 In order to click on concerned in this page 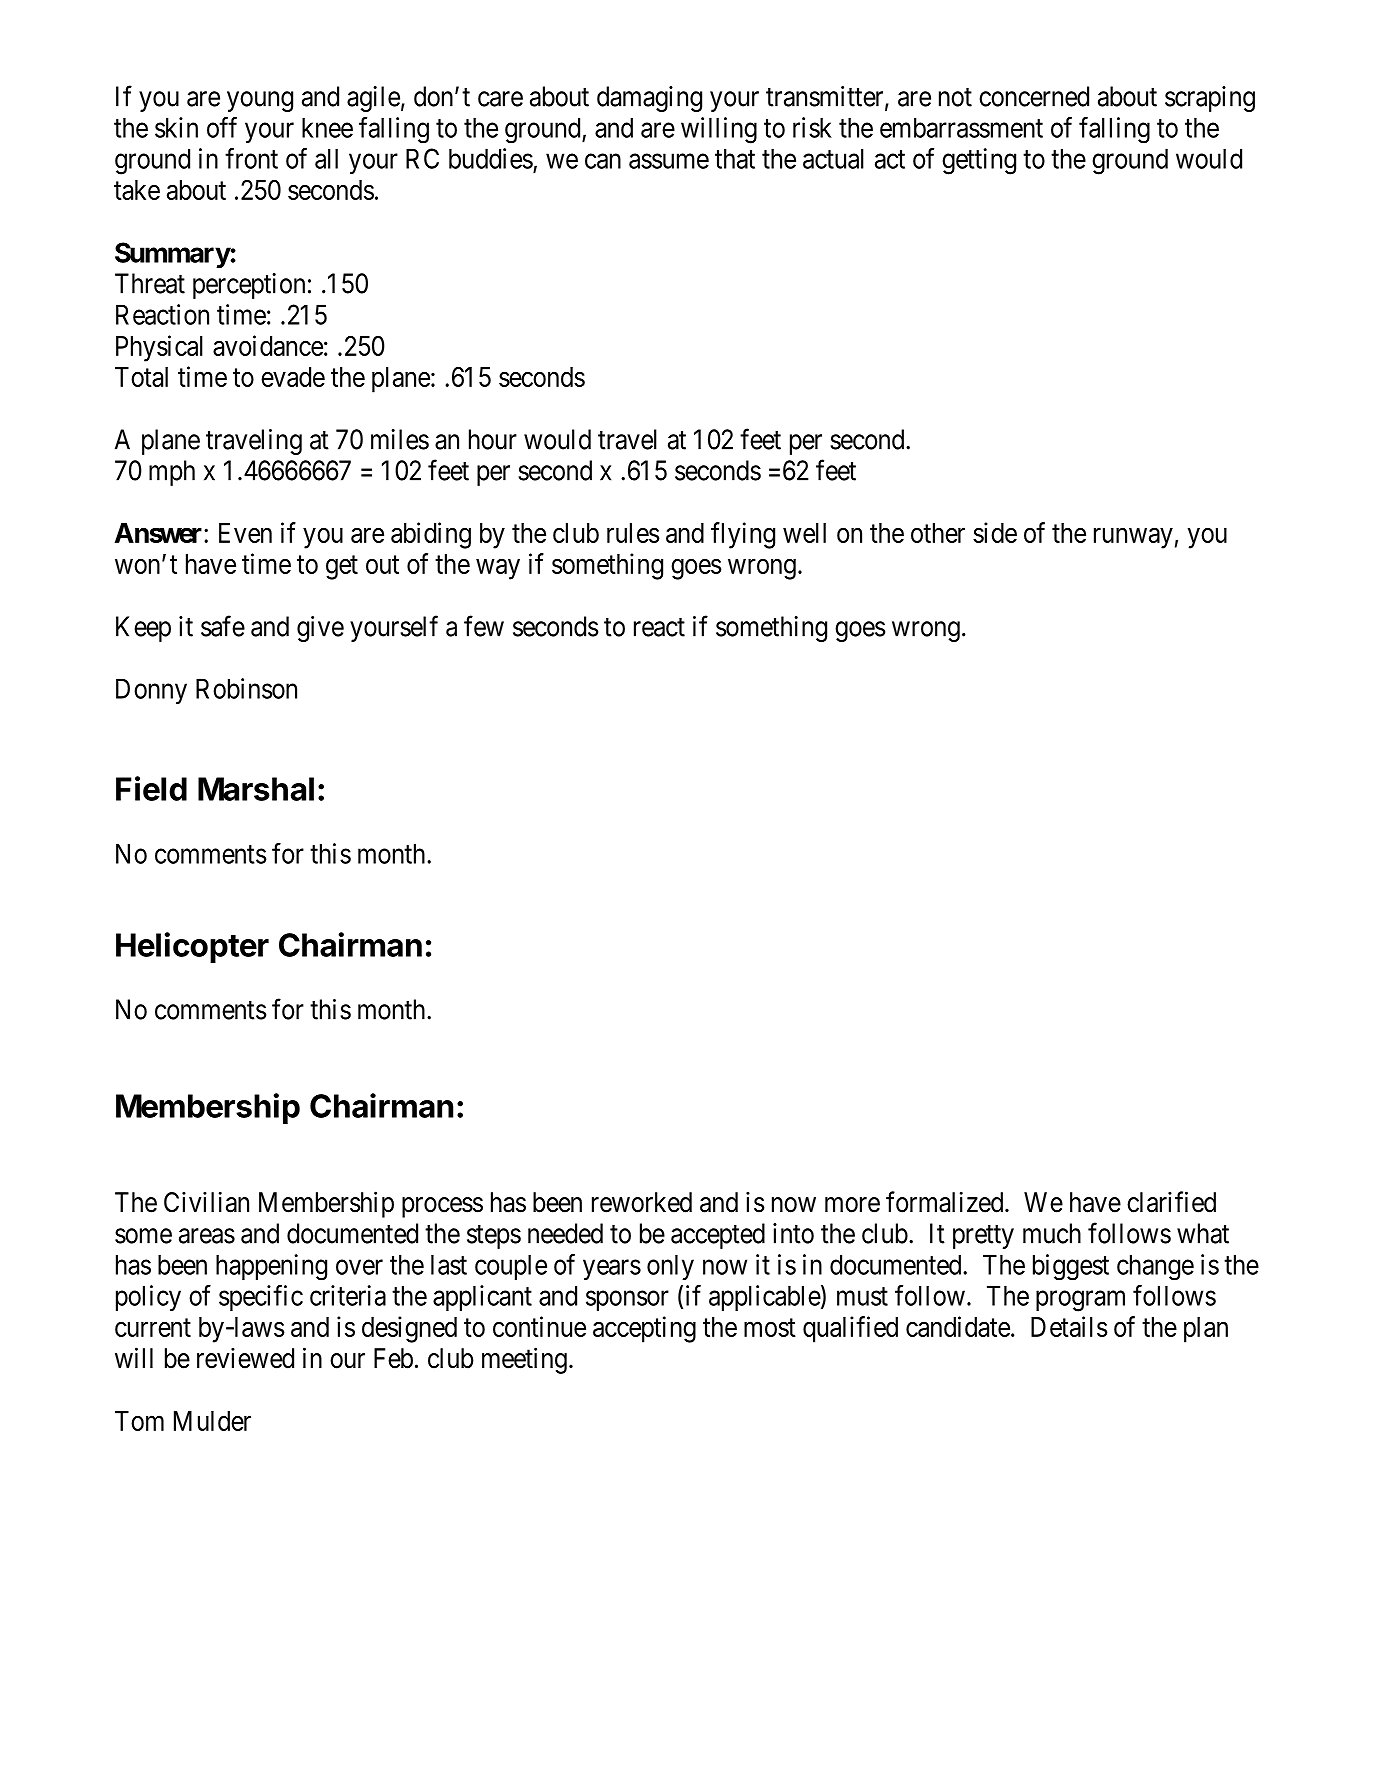, I will do `click(1034, 96)`.
